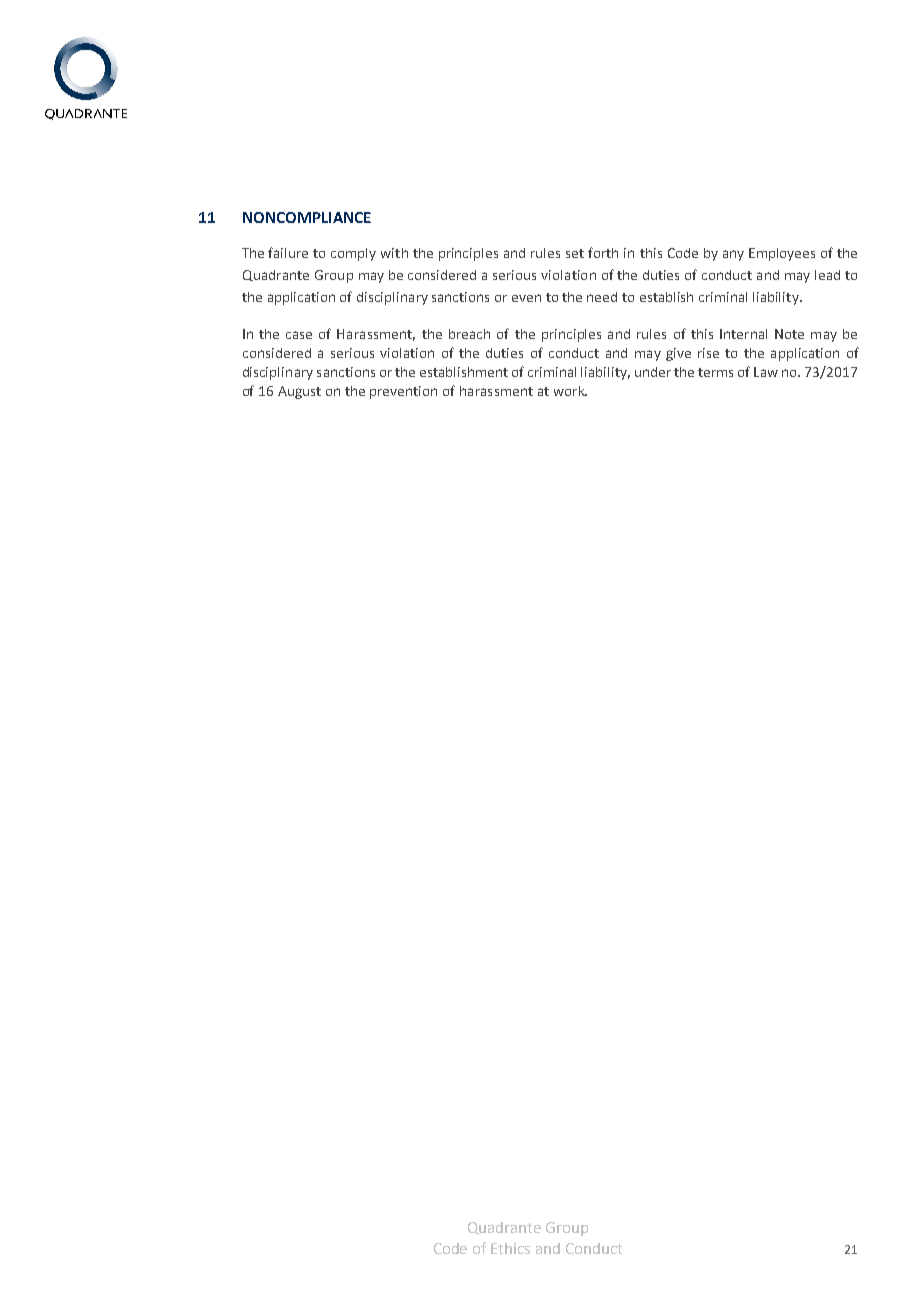  I want to click on case, so click(299, 335).
